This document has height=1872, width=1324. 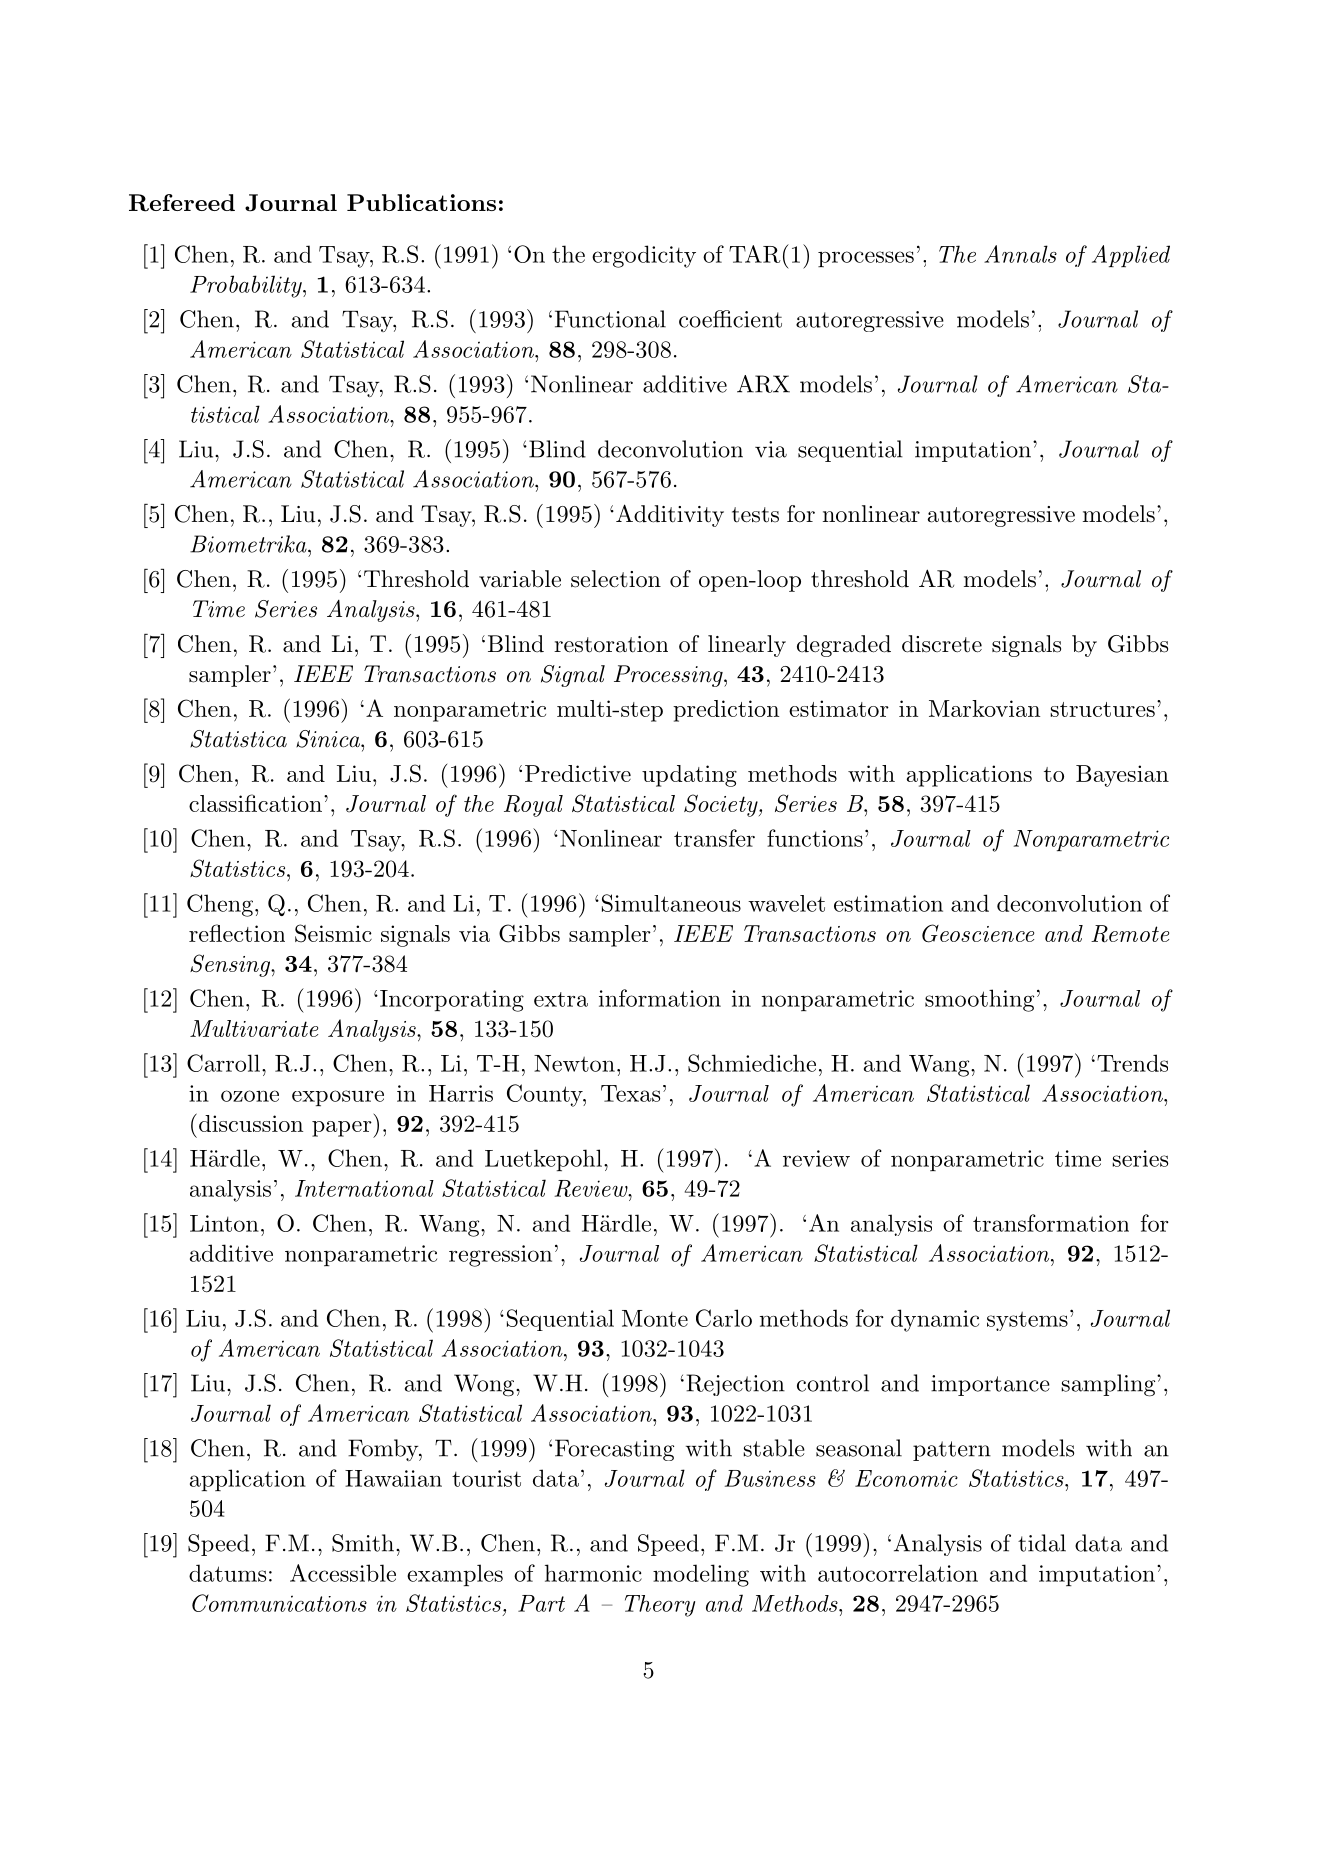 What do you see at coordinates (669, 676) in the document?
I see `Processing` at bounding box center [669, 676].
